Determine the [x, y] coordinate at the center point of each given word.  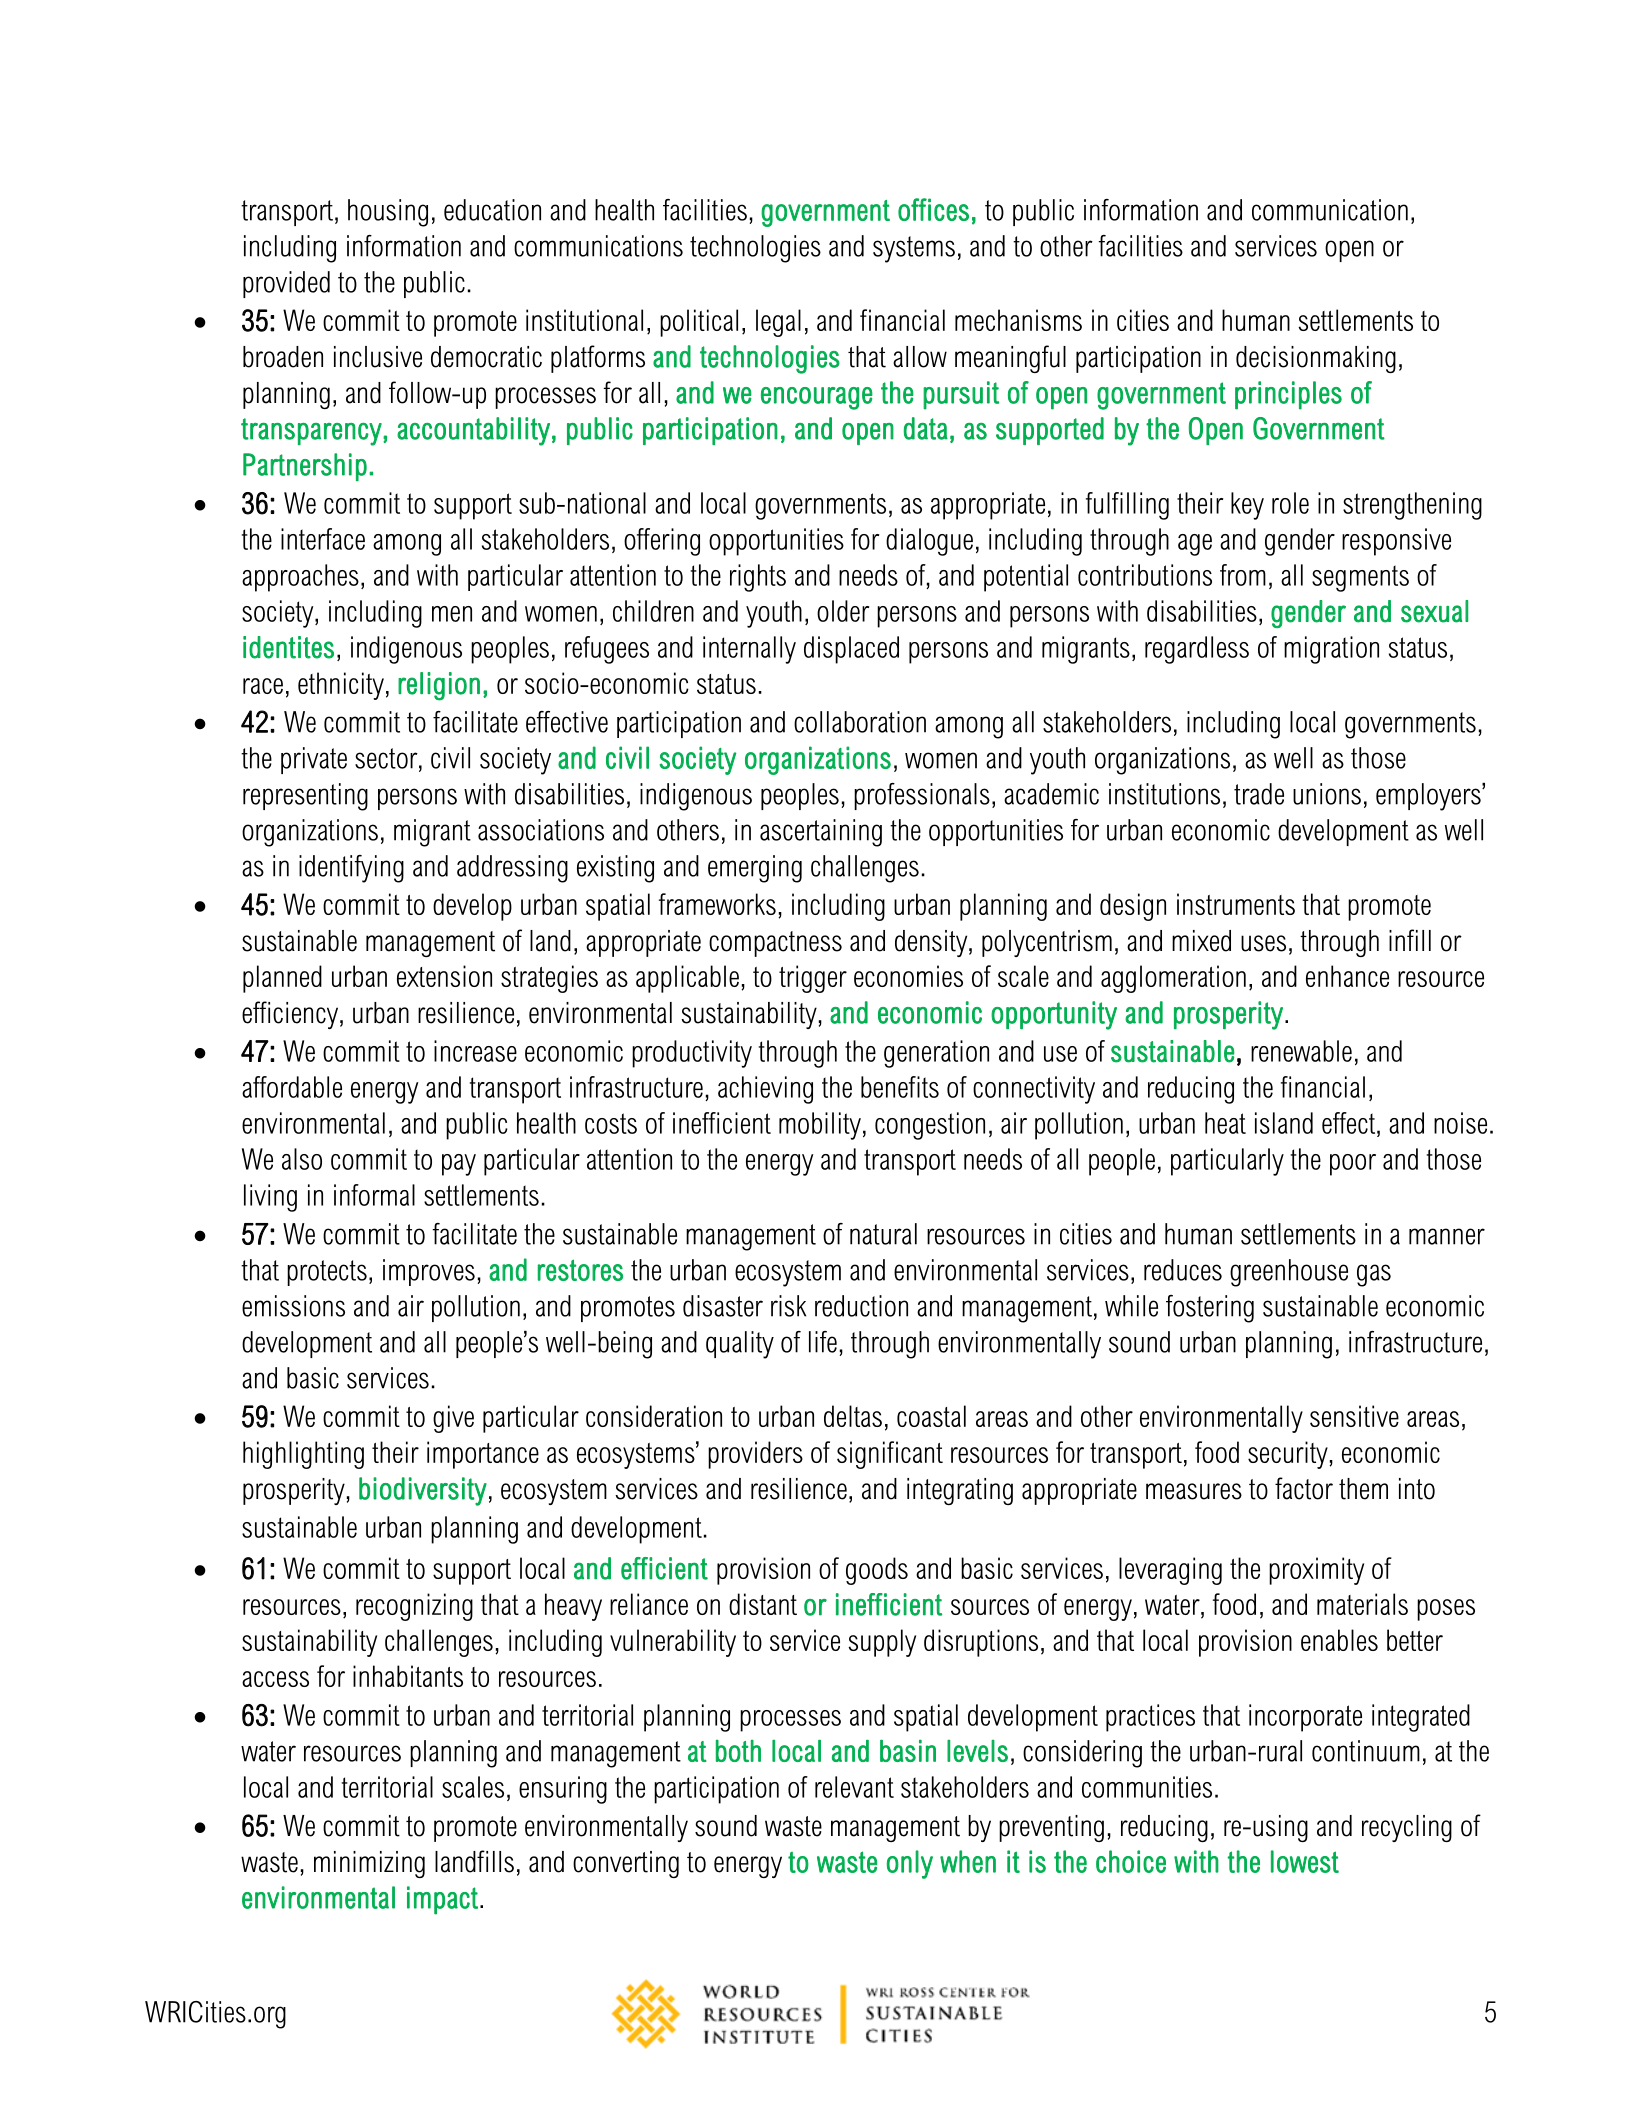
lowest [1305, 1861]
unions [1327, 794]
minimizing [369, 1864]
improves [429, 1272]
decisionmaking [1316, 359]
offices [933, 209]
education [492, 210]
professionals [922, 796]
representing [305, 797]
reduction [861, 1306]
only [910, 1864]
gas [1374, 1275]
